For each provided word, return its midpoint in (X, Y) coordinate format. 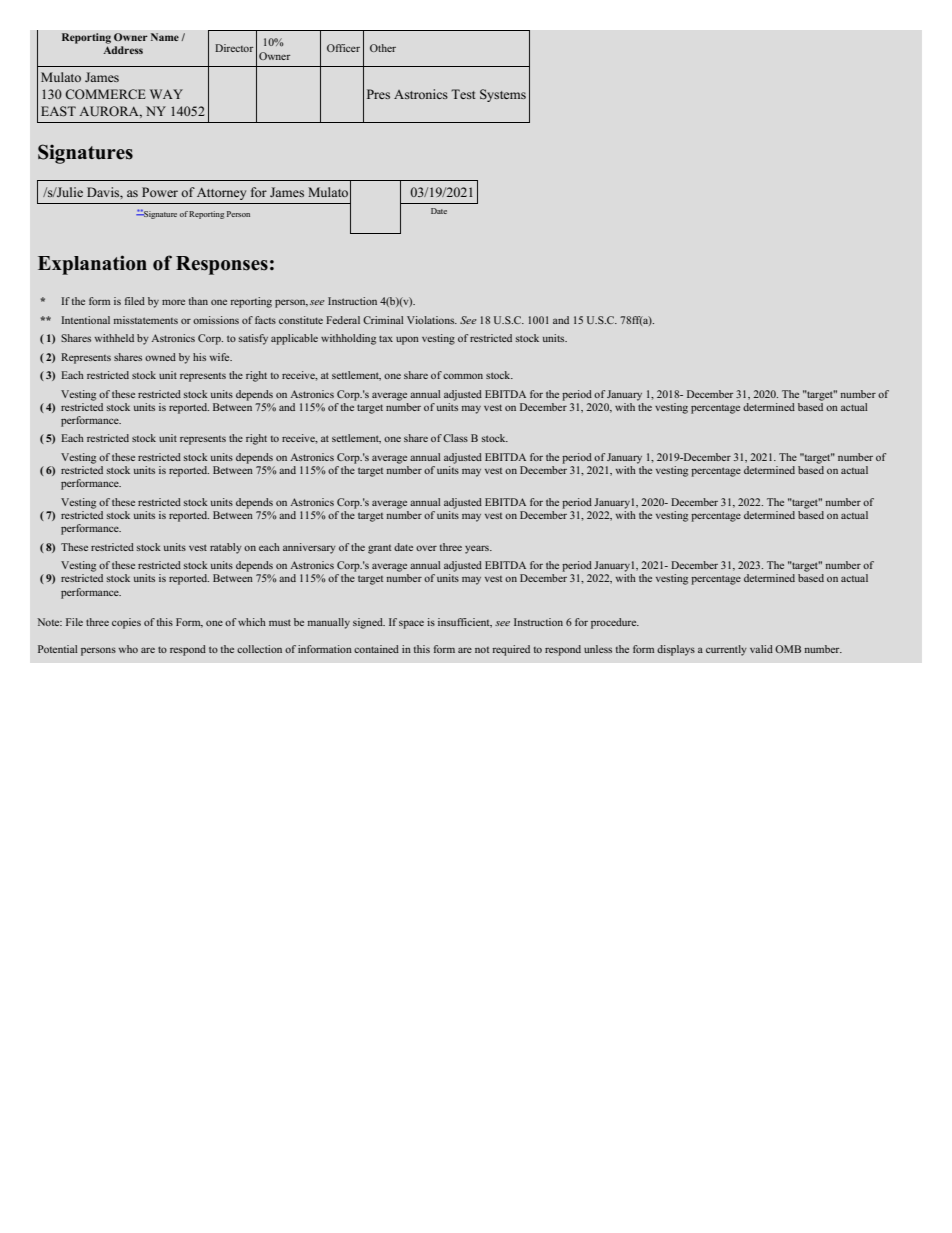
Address (123, 50)
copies (126, 623)
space (411, 624)
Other (383, 48)
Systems (503, 95)
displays (676, 650)
